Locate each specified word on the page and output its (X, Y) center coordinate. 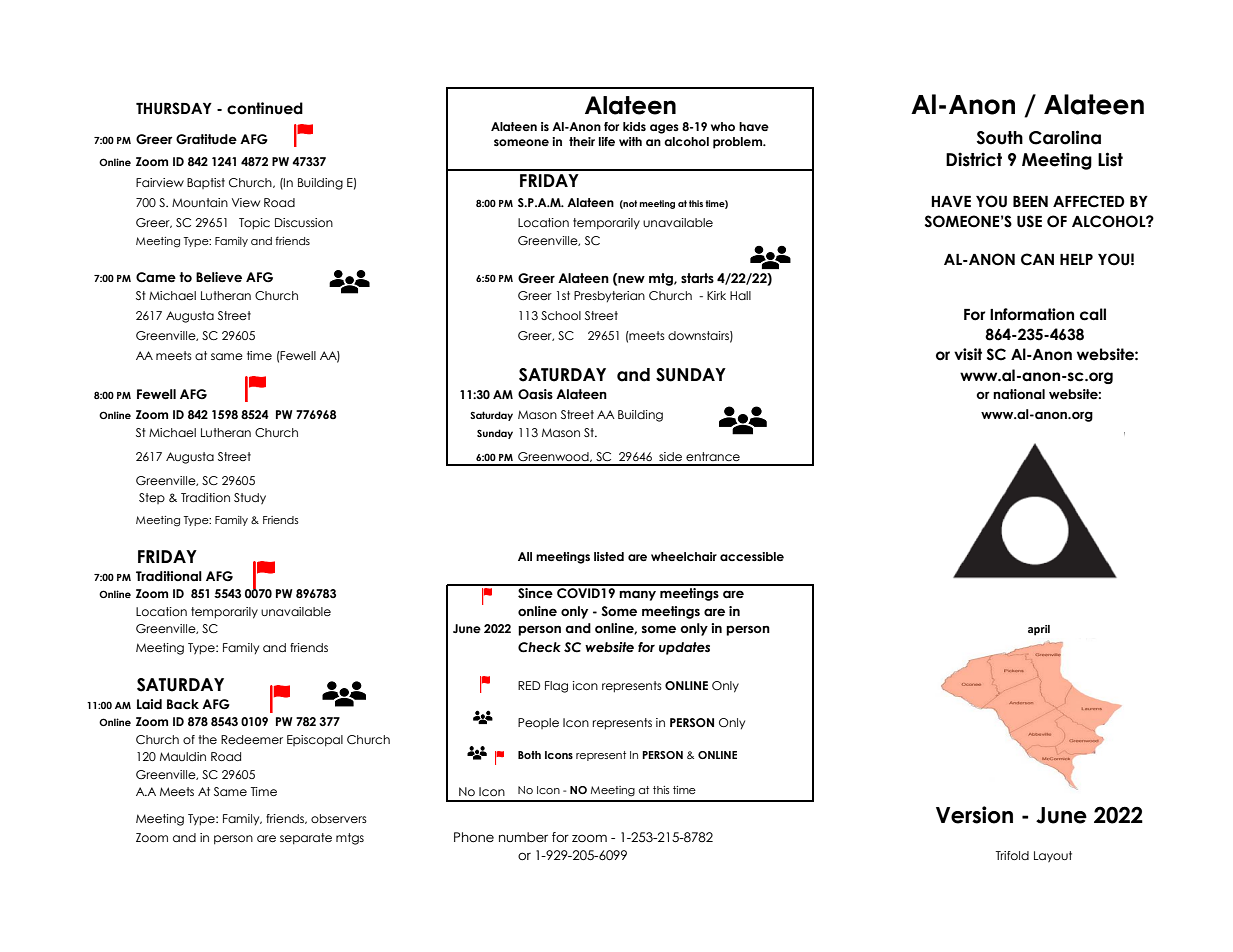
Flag (556, 687)
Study (250, 498)
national (1019, 394)
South (1000, 138)
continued (265, 108)
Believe (219, 277)
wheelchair (684, 556)
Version (974, 815)
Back (183, 704)
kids (634, 126)
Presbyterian (609, 296)
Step (152, 498)
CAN (1037, 259)
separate (306, 839)
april (1039, 630)
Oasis (535, 394)
